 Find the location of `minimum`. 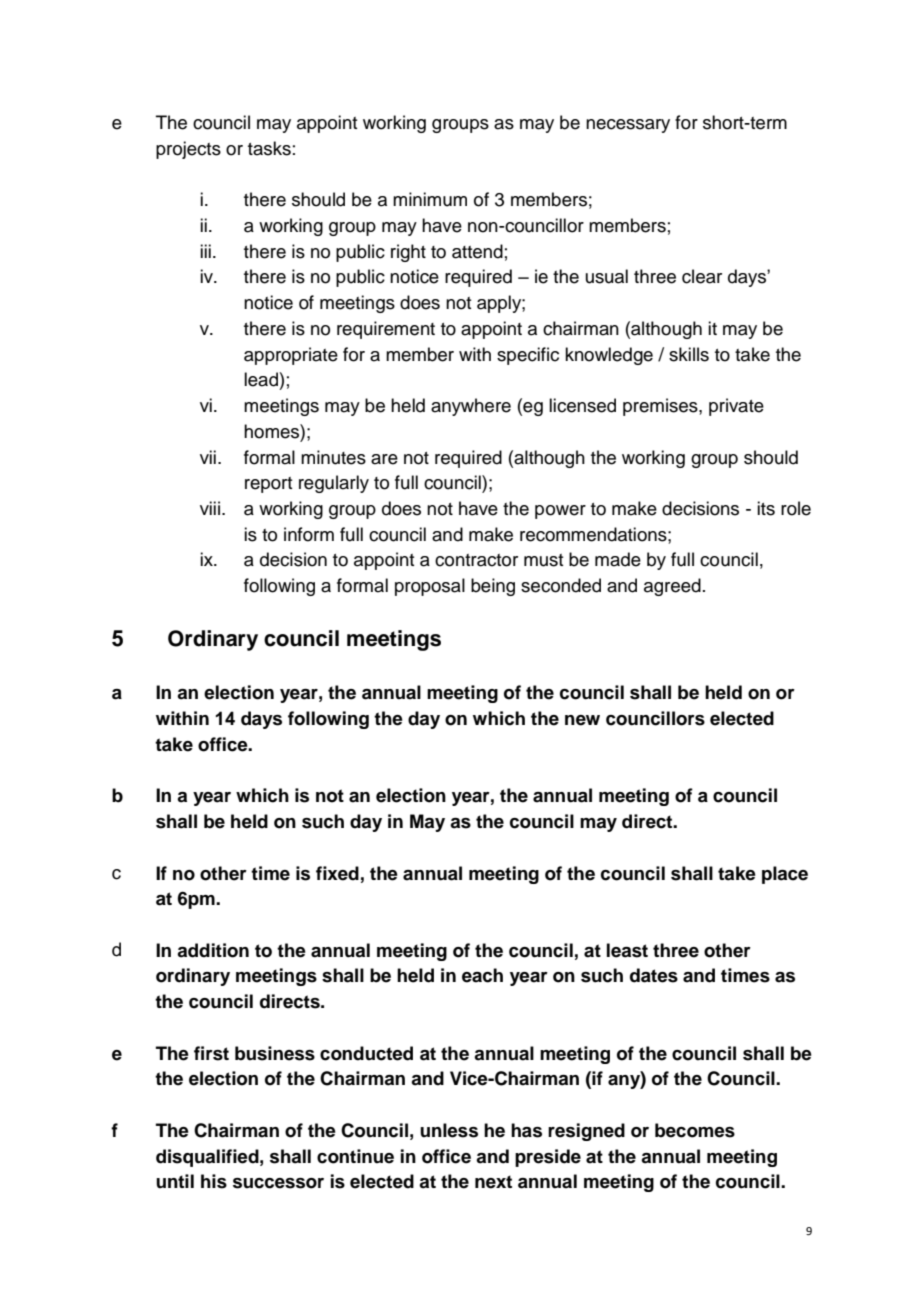

minimum is located at coordinates (430, 199).
